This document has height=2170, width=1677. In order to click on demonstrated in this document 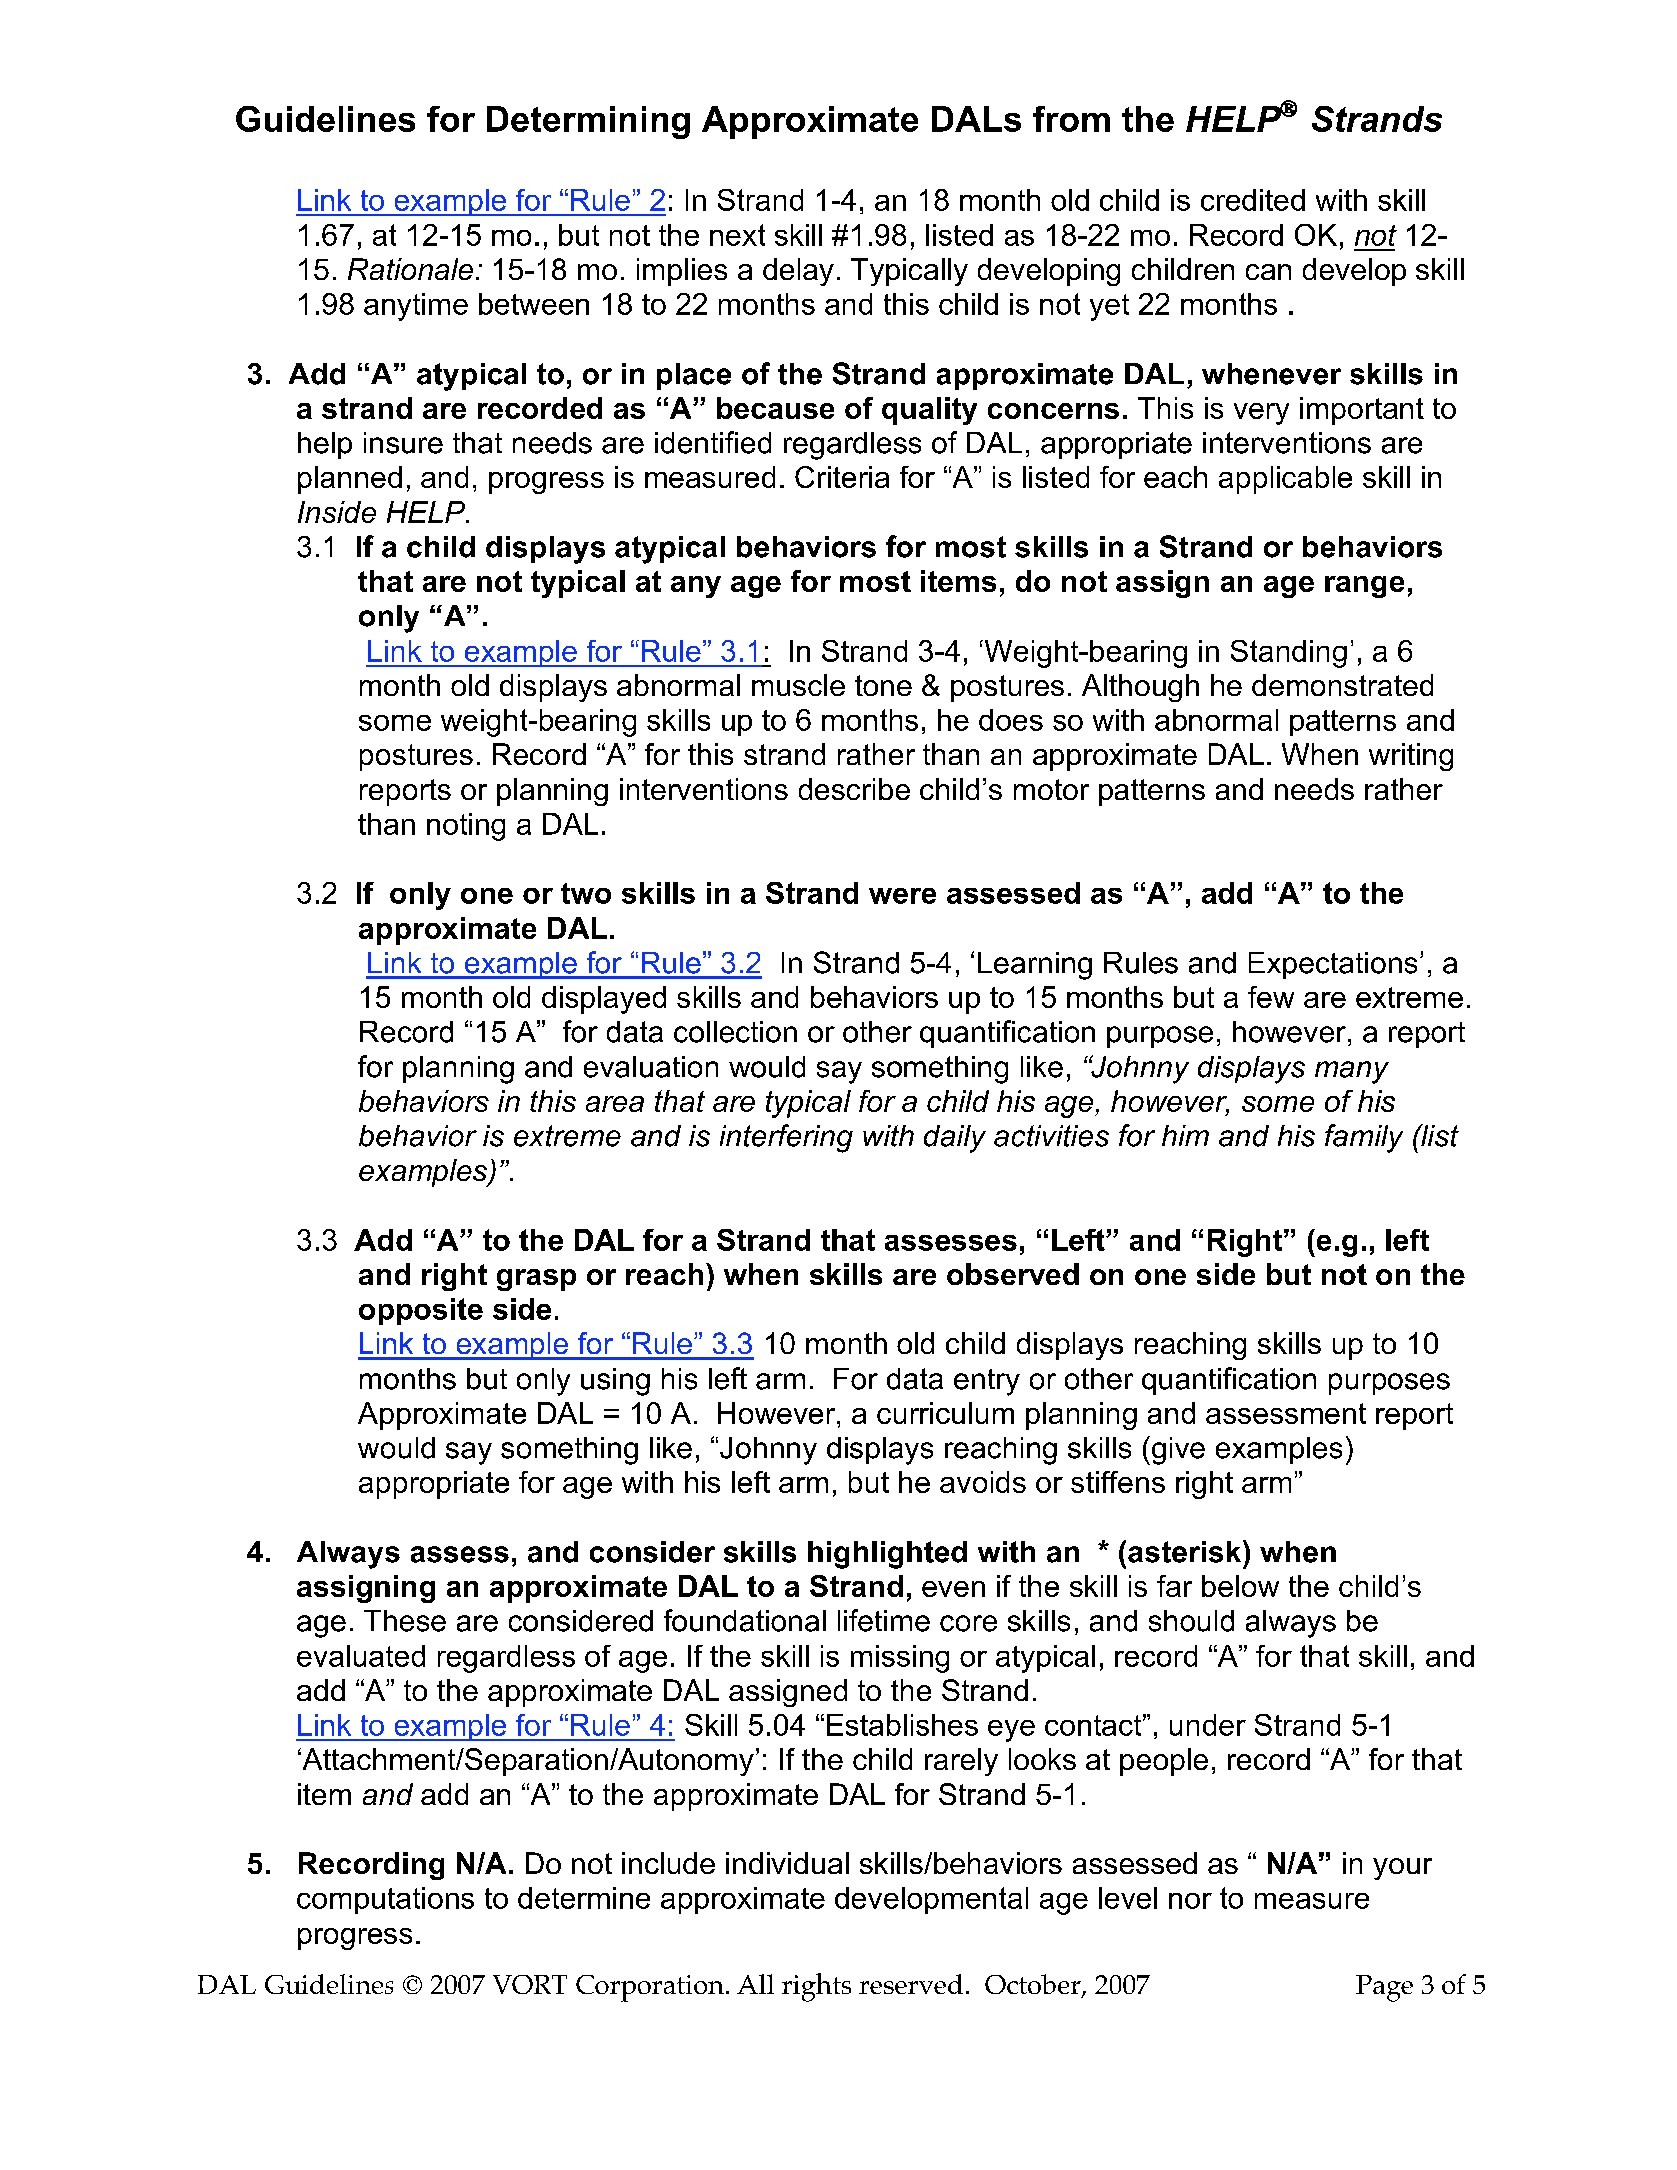, I will do `click(1342, 685)`.
